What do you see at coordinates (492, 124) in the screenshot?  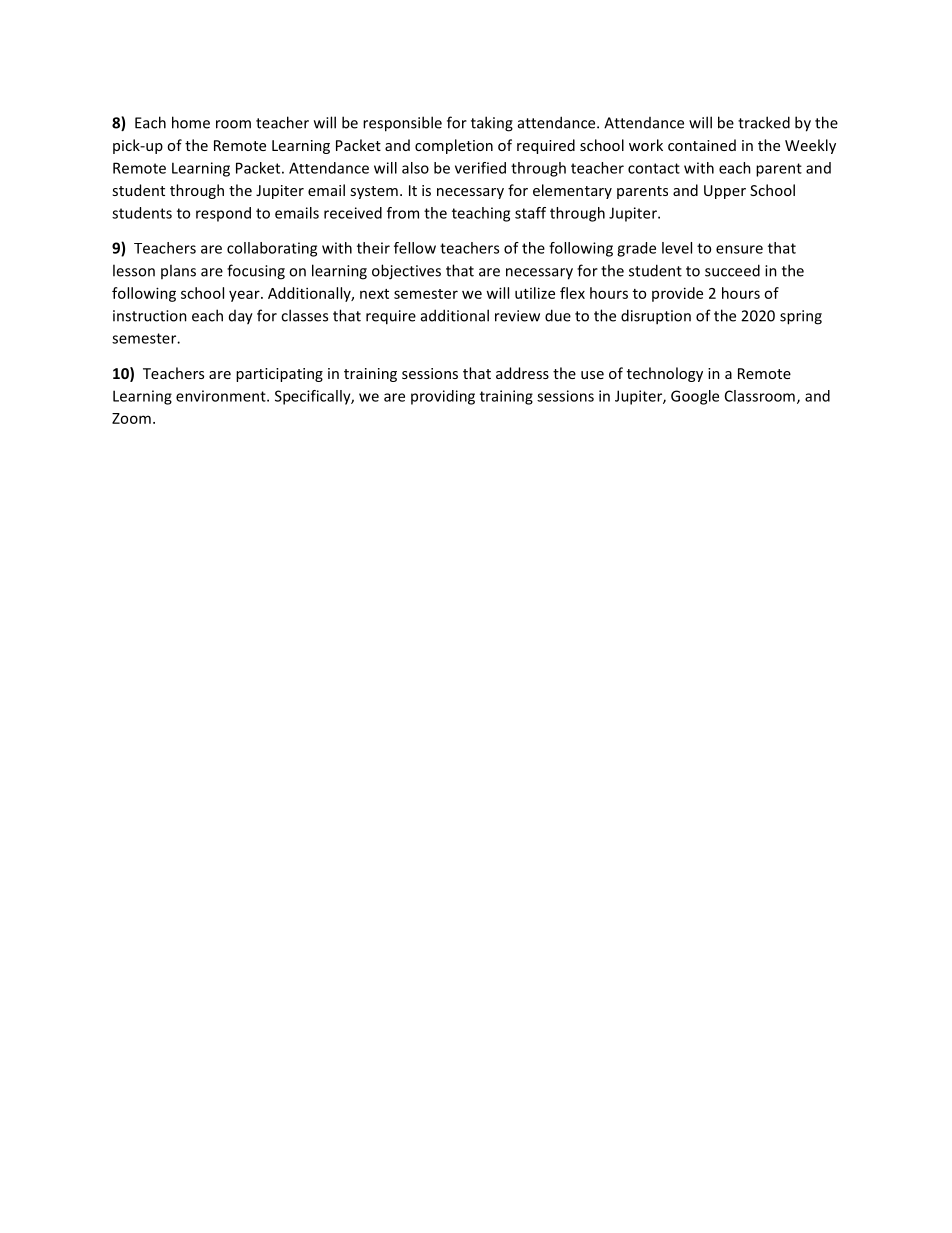 I see `taking` at bounding box center [492, 124].
